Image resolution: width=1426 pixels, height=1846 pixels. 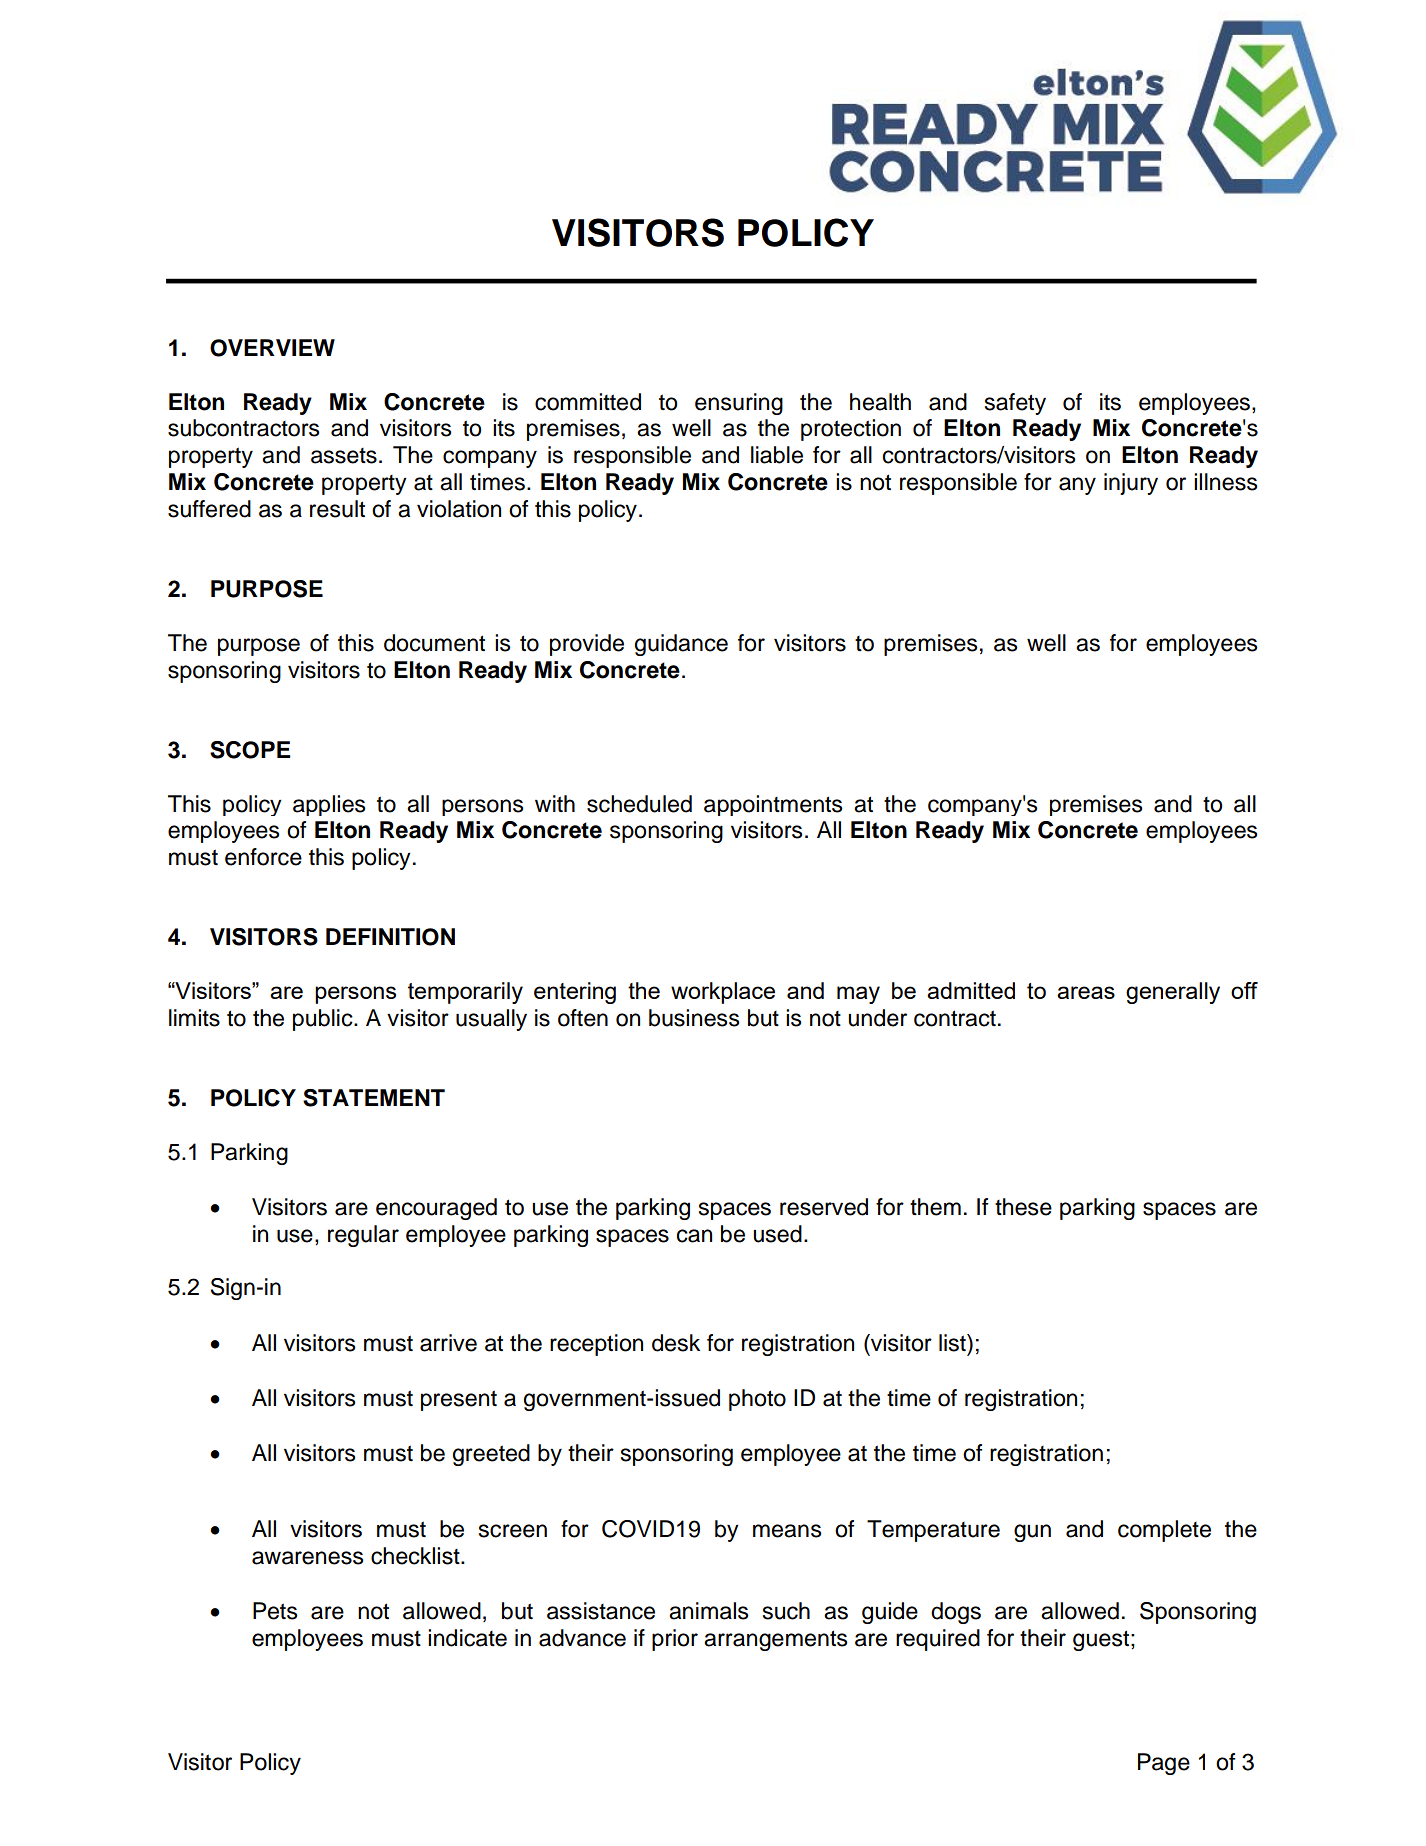 What do you see at coordinates (324, 1020) in the document?
I see `public` at bounding box center [324, 1020].
